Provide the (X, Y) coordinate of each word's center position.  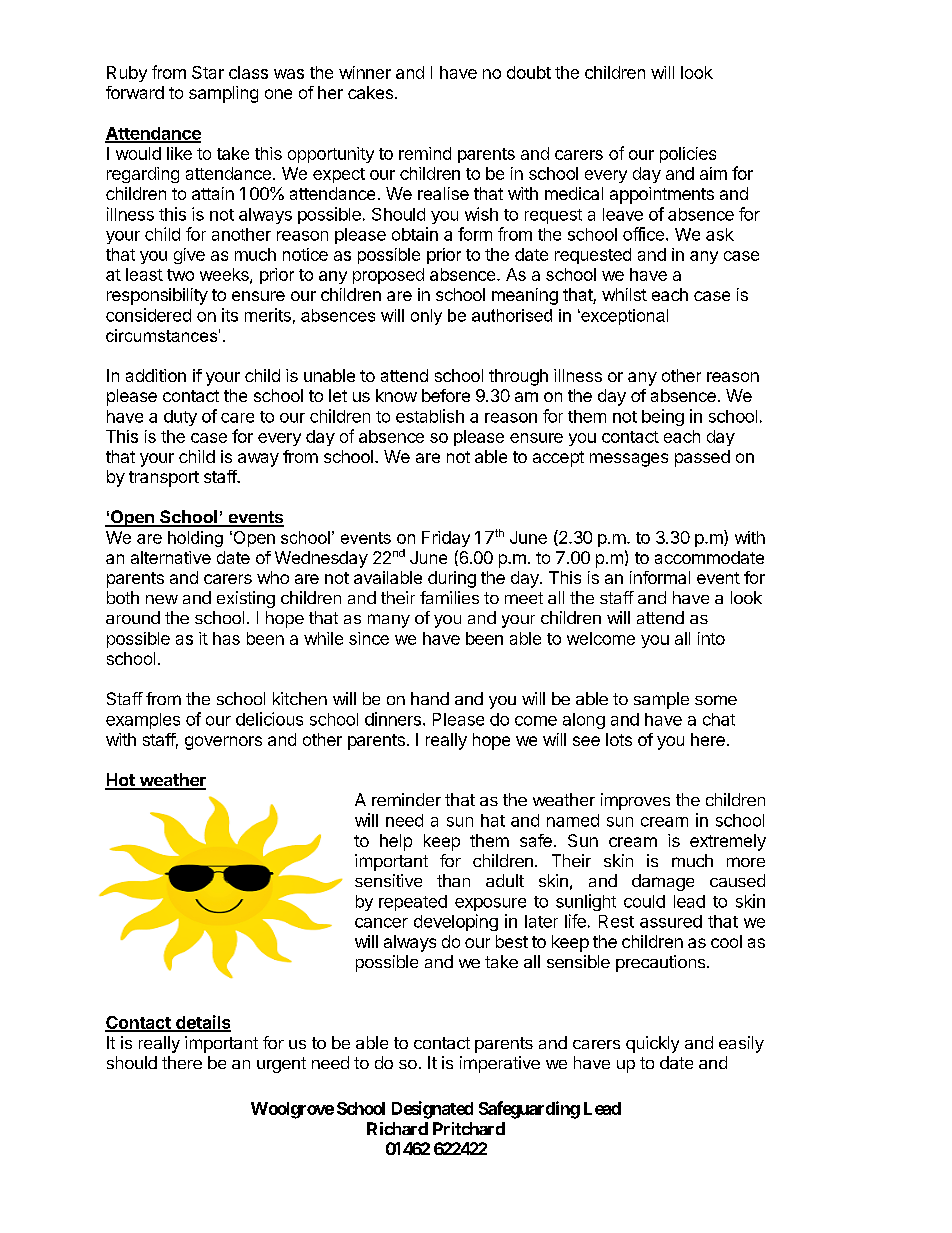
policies (688, 155)
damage (663, 882)
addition (156, 375)
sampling (223, 94)
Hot (121, 781)
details (202, 1023)
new (162, 599)
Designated (432, 1110)
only (426, 317)
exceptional (623, 317)
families (449, 597)
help (396, 842)
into (711, 638)
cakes (370, 92)
